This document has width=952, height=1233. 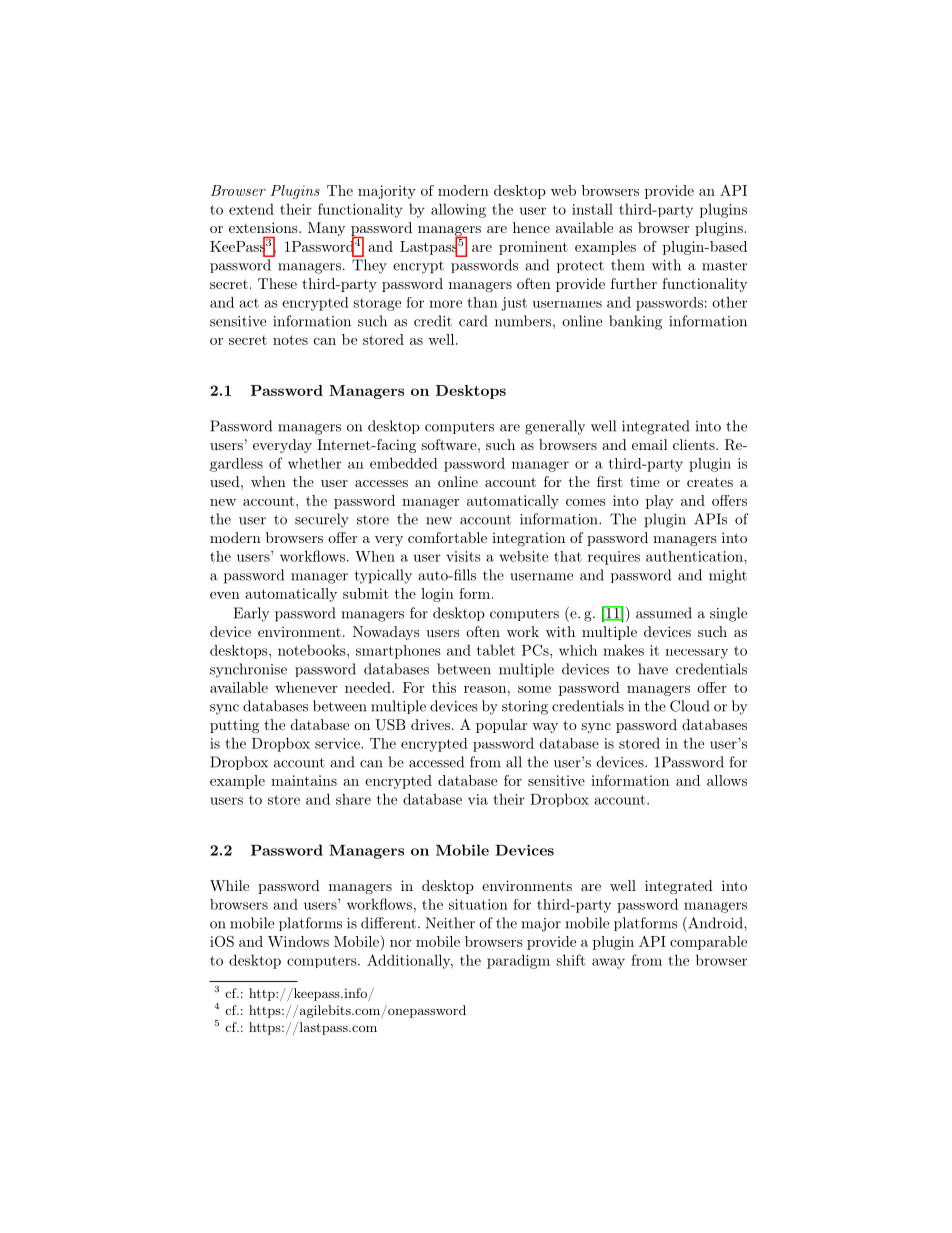 I want to click on Neither, so click(x=450, y=923).
